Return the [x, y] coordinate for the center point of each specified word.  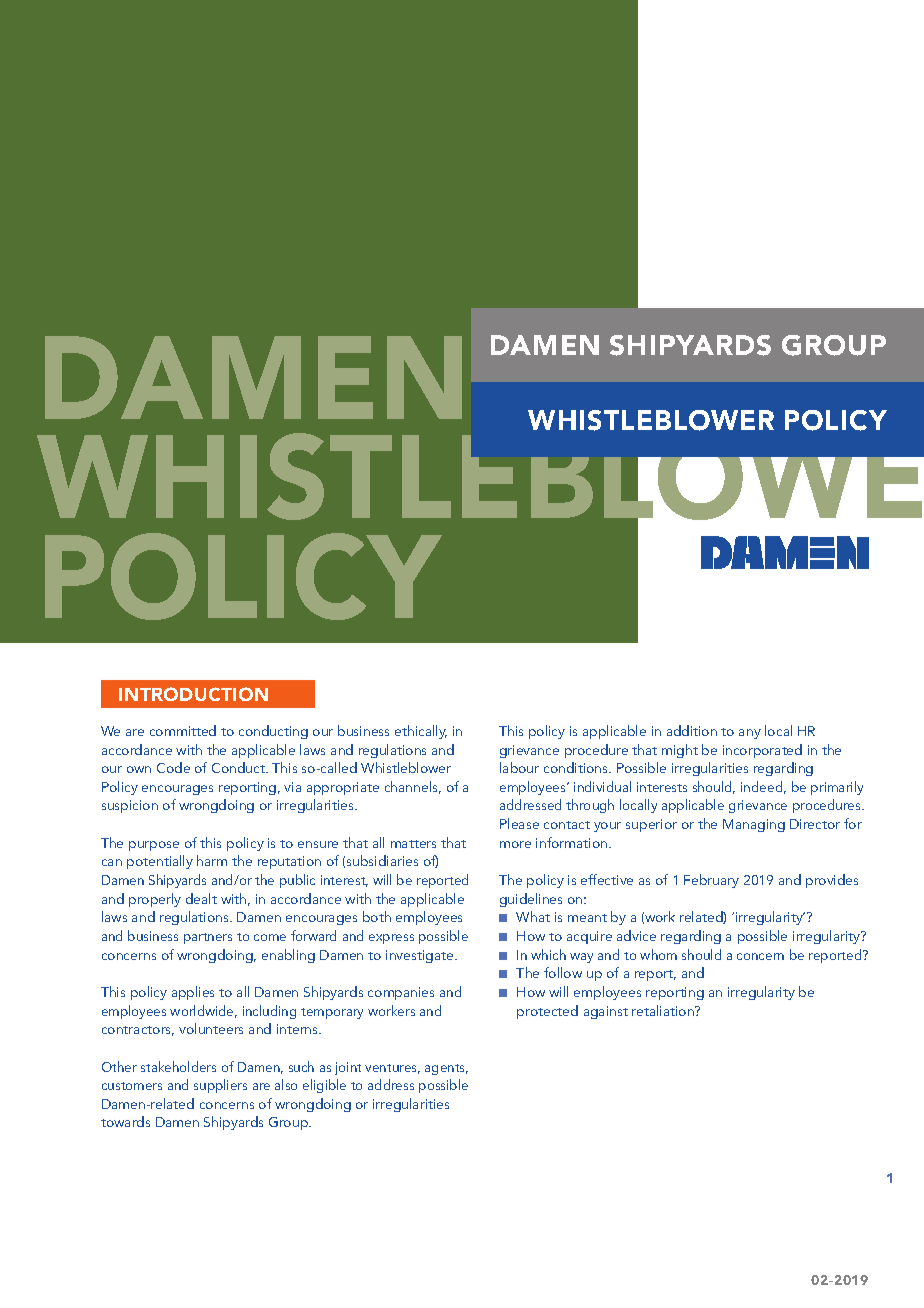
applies [193, 993]
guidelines [531, 900]
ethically [421, 732]
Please [519, 823]
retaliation [664, 1010]
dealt [201, 898]
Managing [754, 825]
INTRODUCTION [193, 694]
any [750, 734]
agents [446, 1069]
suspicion [130, 806]
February [711, 881]
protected [547, 1012]
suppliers [220, 1086]
